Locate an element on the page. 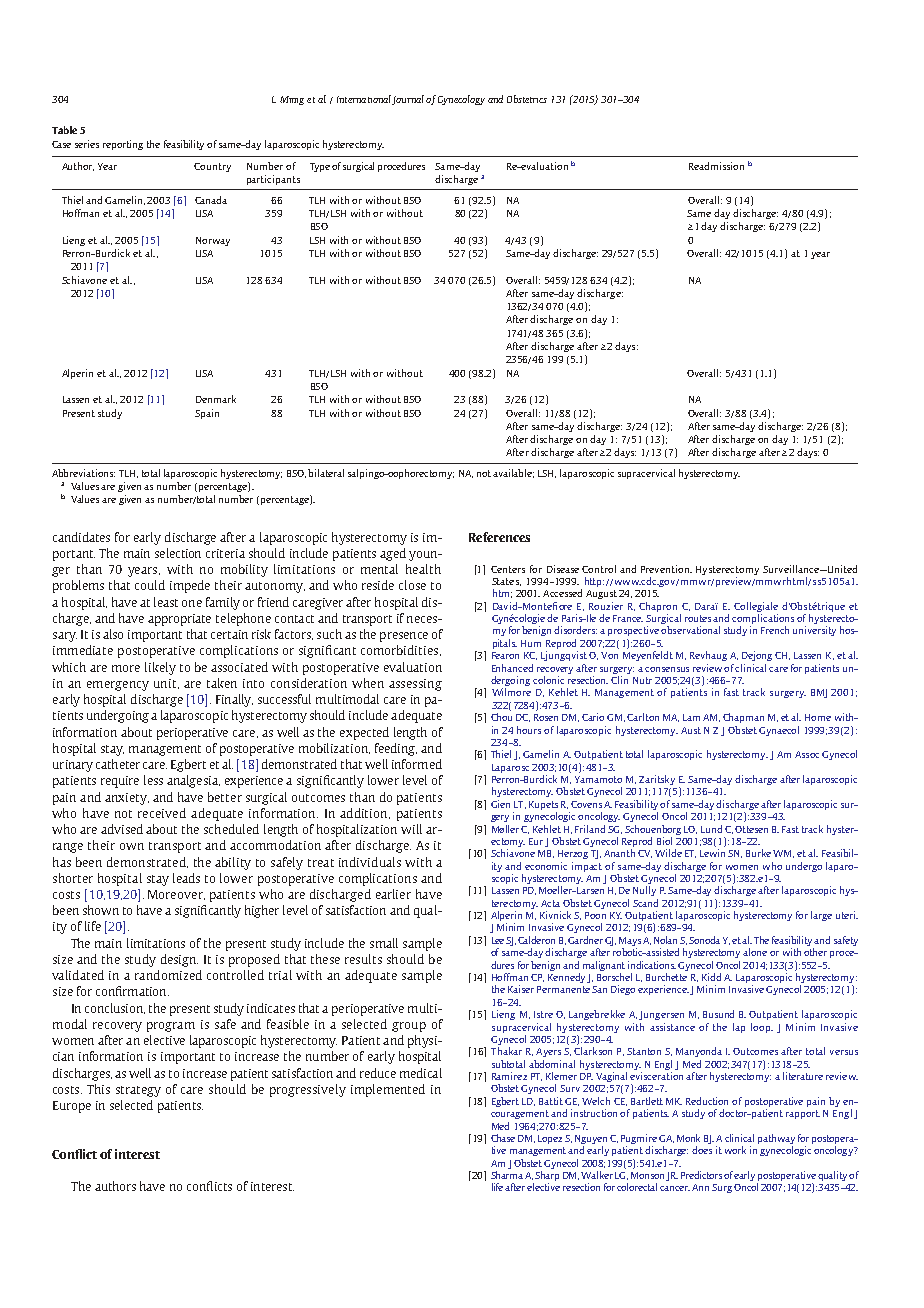 This document has width=924, height=1308. Prevention is located at coordinates (666, 569).
